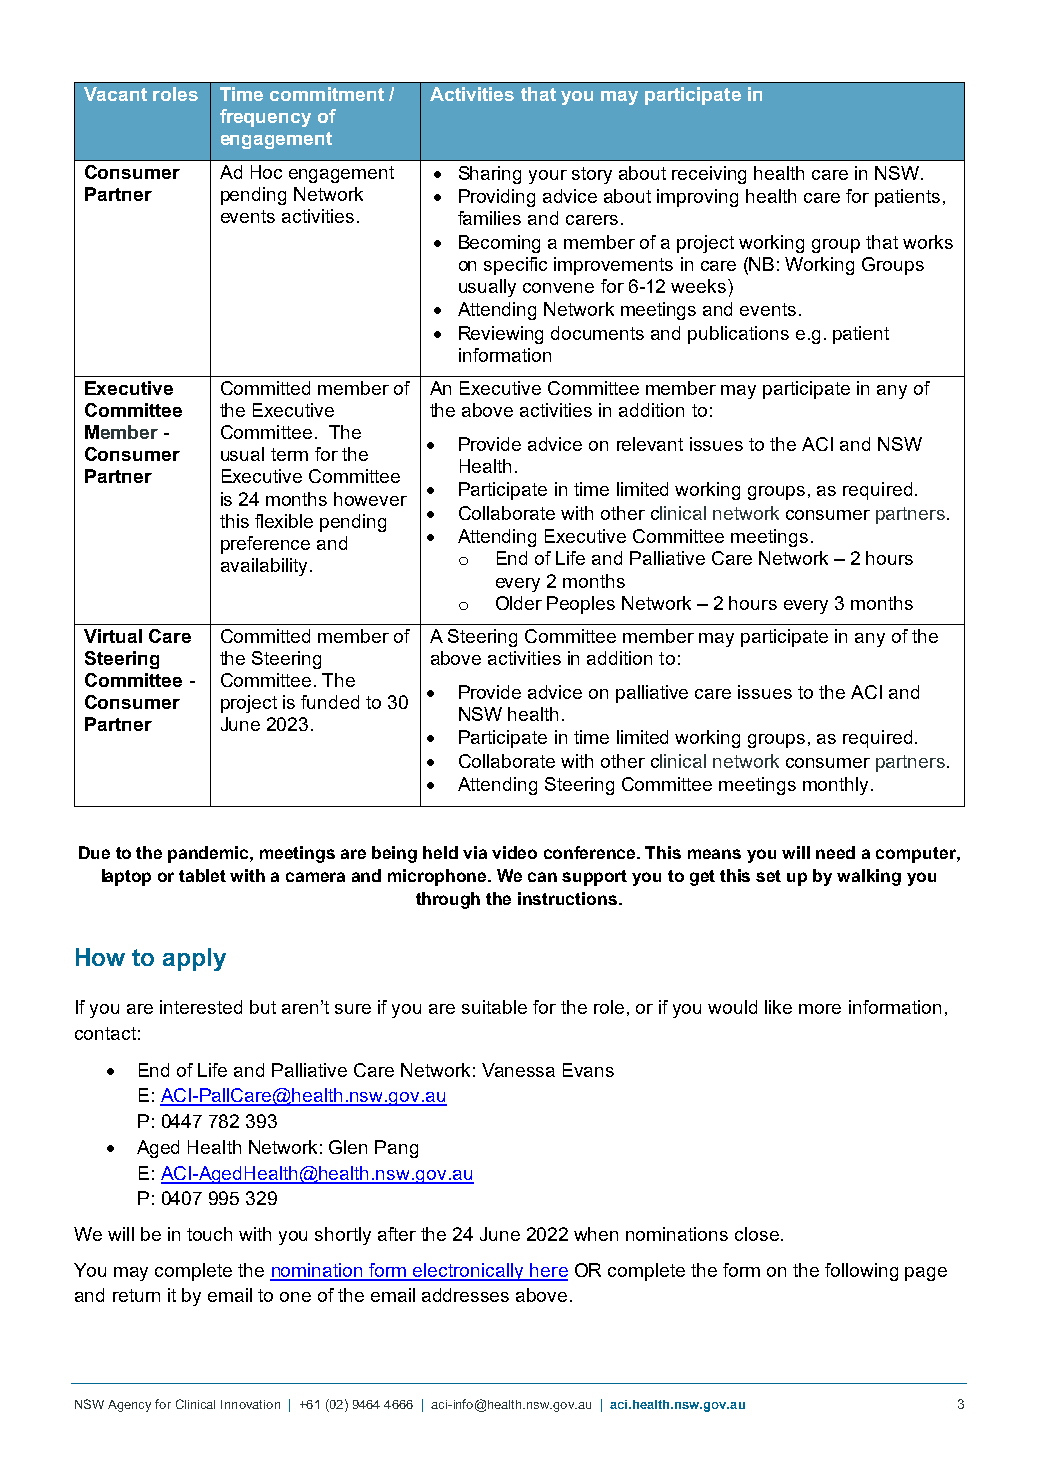 This image has width=1039, height=1470. What do you see at coordinates (514, 852) in the image?
I see `video` at bounding box center [514, 852].
